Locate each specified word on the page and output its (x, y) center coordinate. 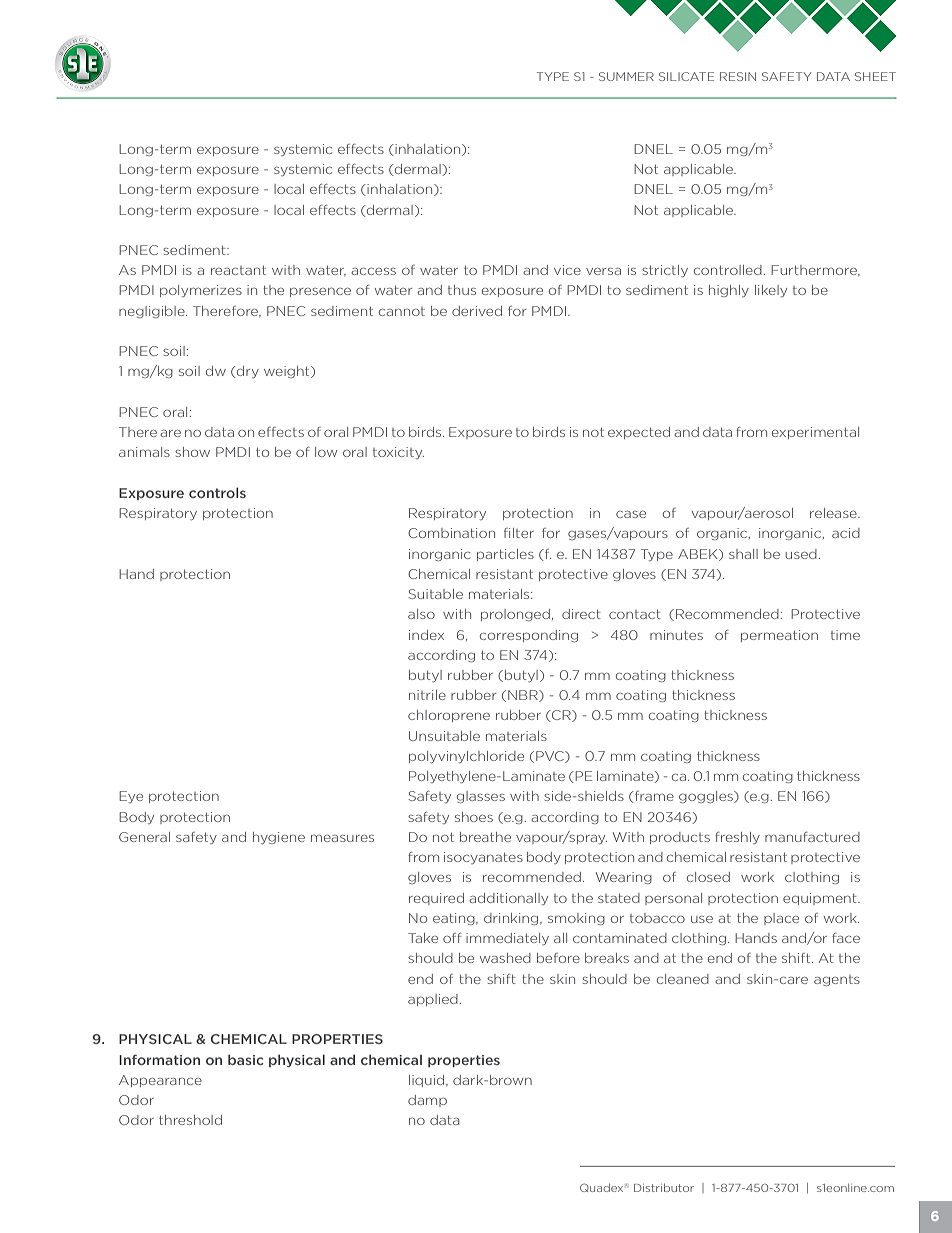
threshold (190, 1120)
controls (217, 492)
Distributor (664, 1188)
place (781, 919)
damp (427, 1101)
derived (477, 311)
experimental (815, 433)
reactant (238, 270)
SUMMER (626, 76)
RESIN (738, 76)
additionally (508, 899)
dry (248, 372)
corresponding (529, 636)
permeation (779, 636)
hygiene (279, 838)
